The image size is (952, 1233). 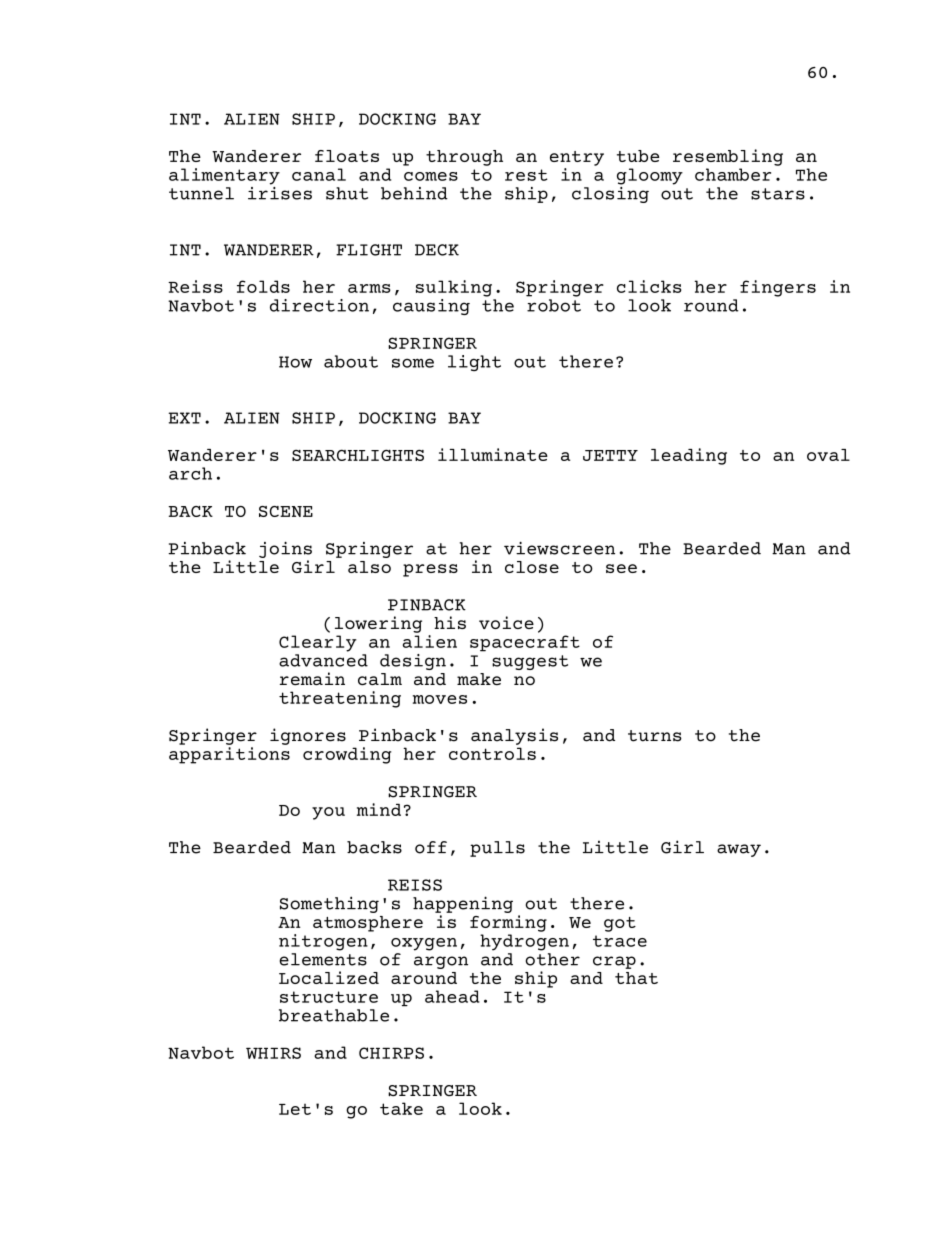 What do you see at coordinates (334, 1015) in the document?
I see `breathable` at bounding box center [334, 1015].
